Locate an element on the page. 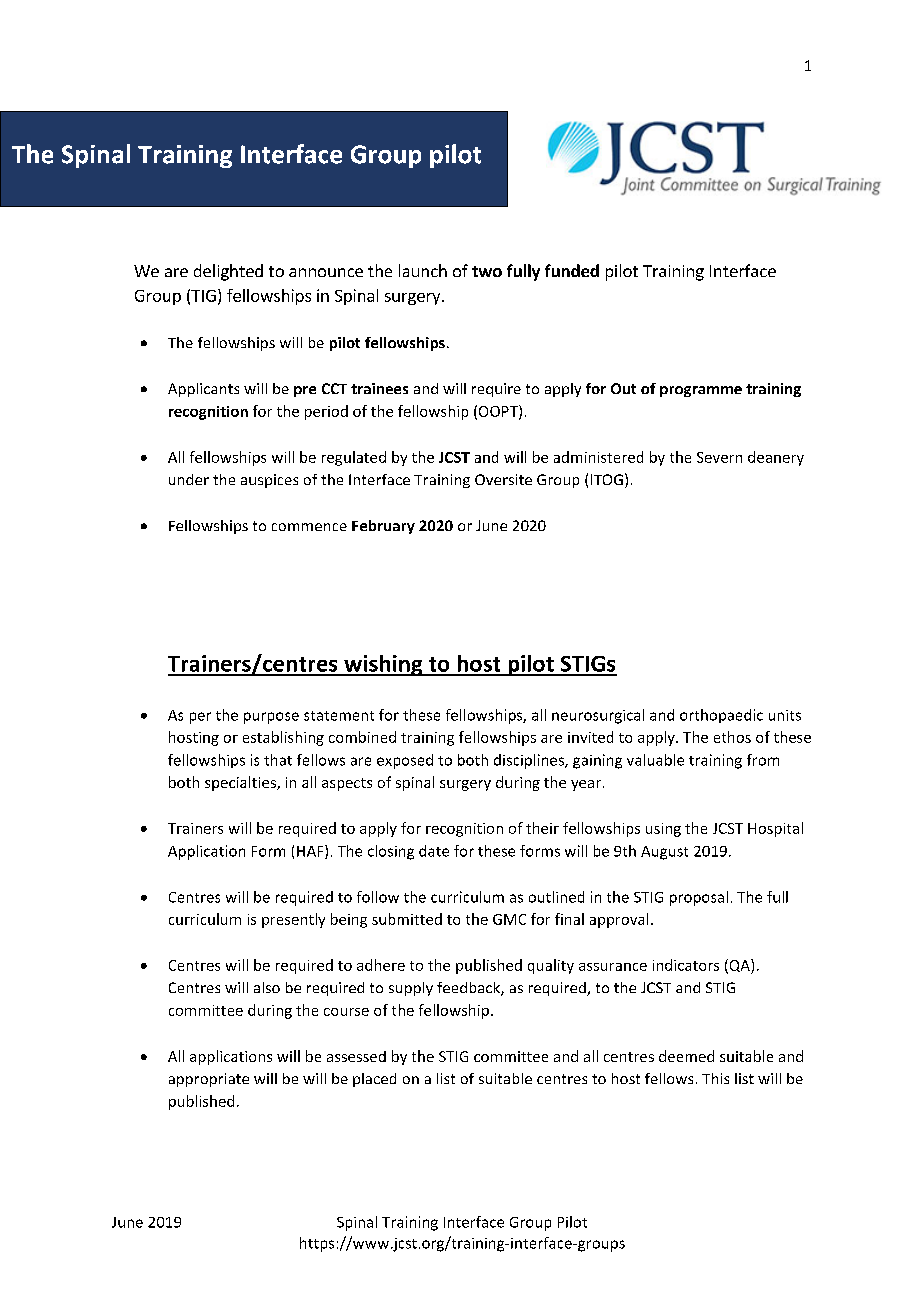  two is located at coordinates (487, 271).
